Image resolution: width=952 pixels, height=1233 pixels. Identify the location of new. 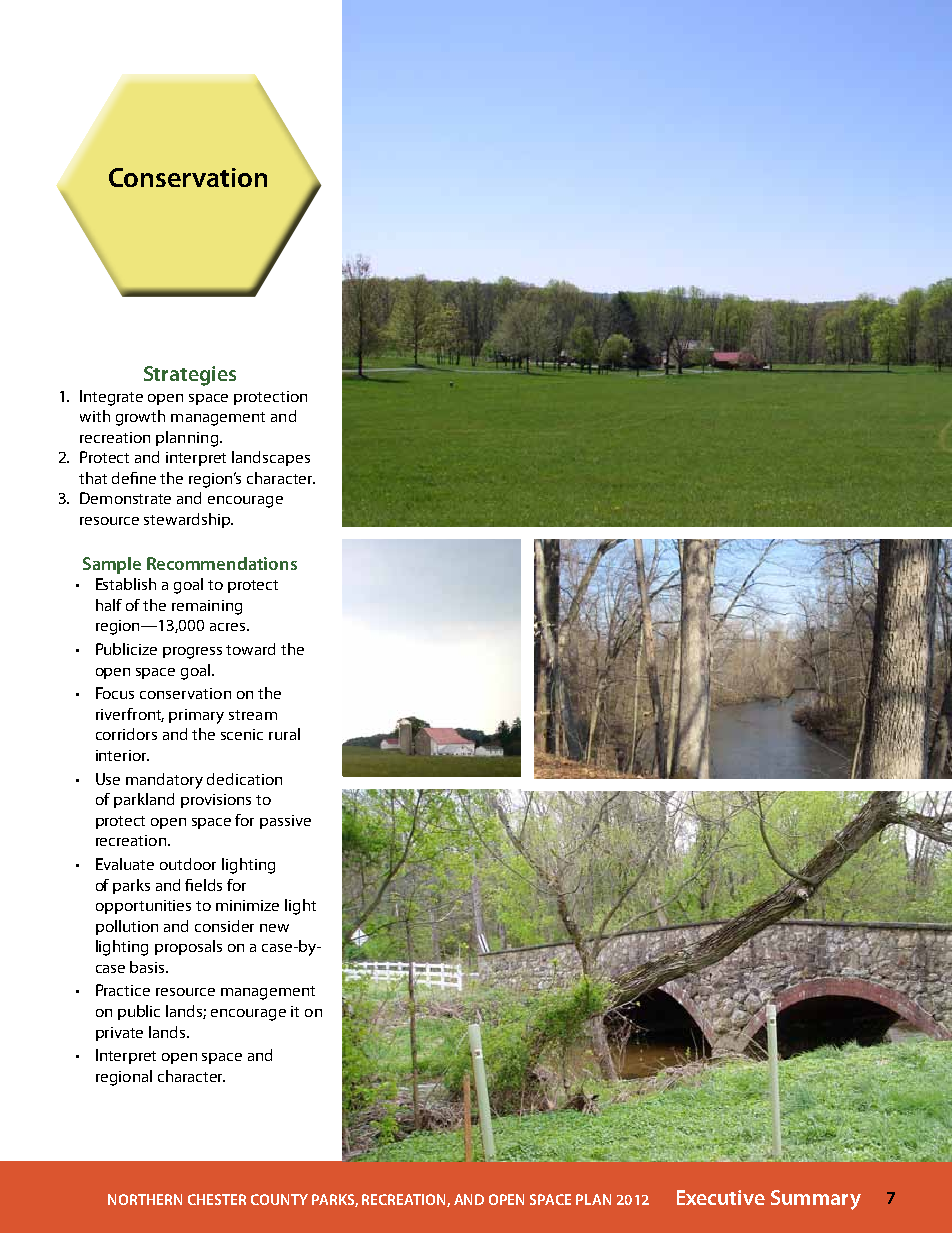
(274, 928).
